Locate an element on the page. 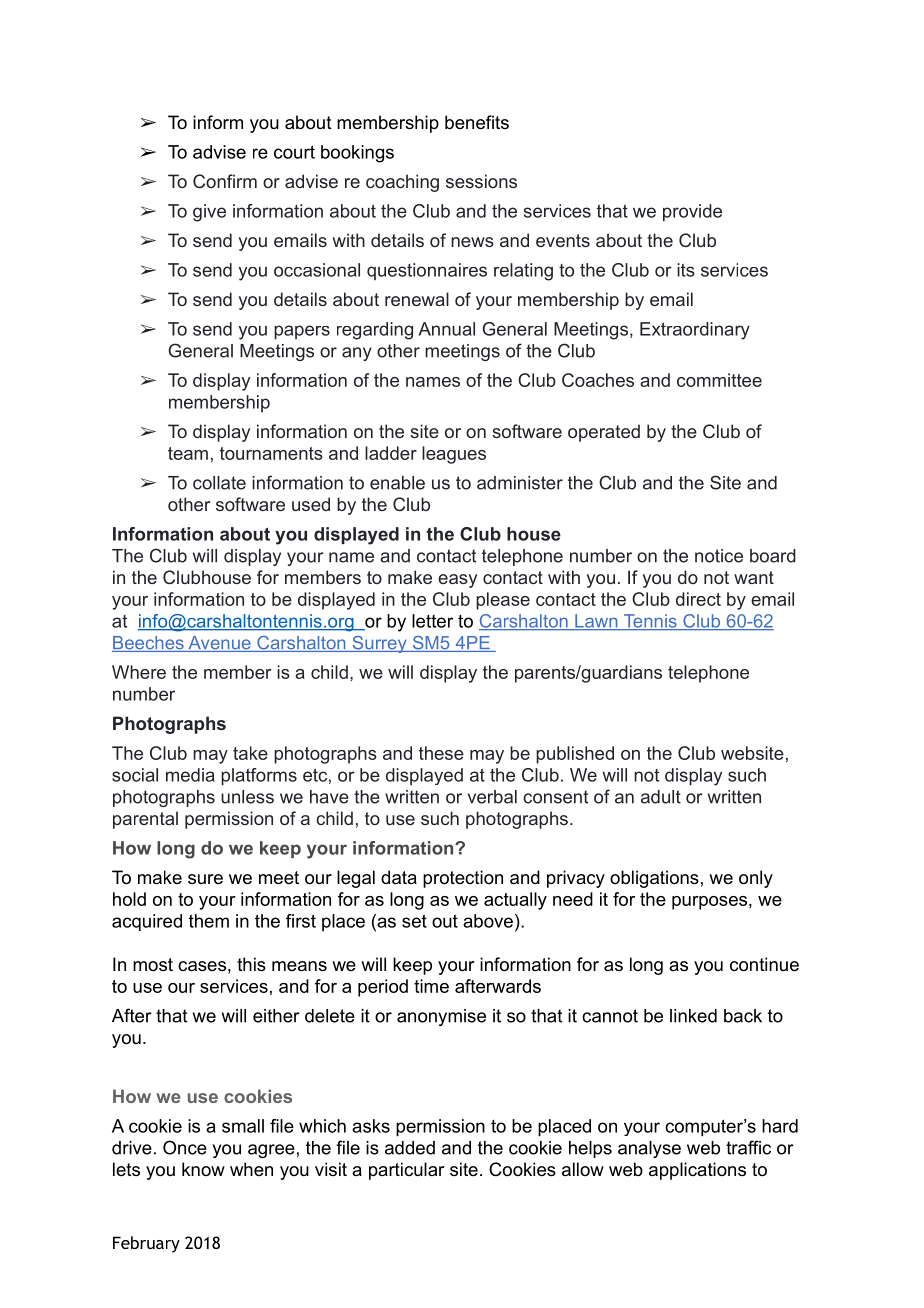 The image size is (924, 1308). Avenue is located at coordinates (219, 644).
